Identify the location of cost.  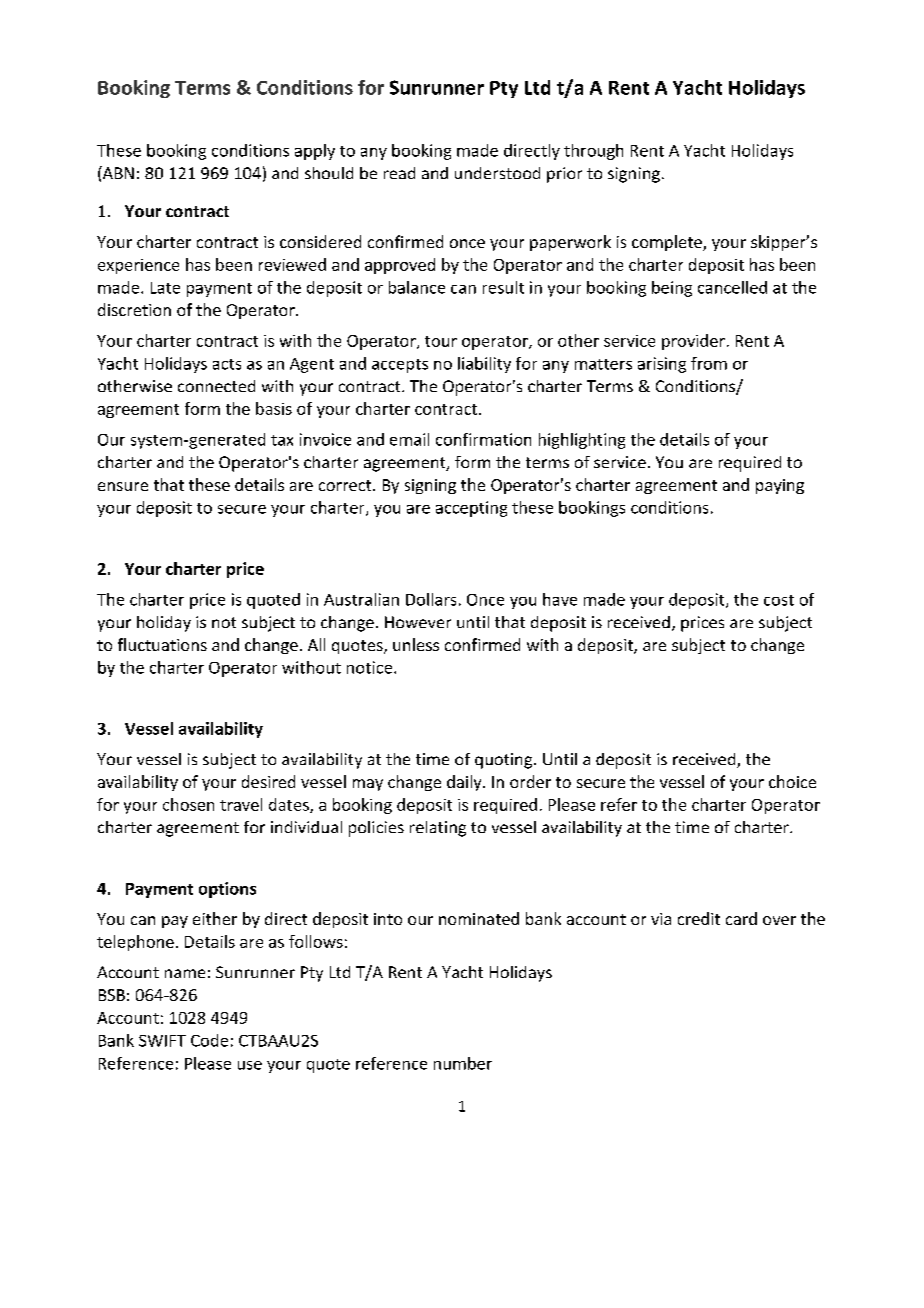
(779, 600).
